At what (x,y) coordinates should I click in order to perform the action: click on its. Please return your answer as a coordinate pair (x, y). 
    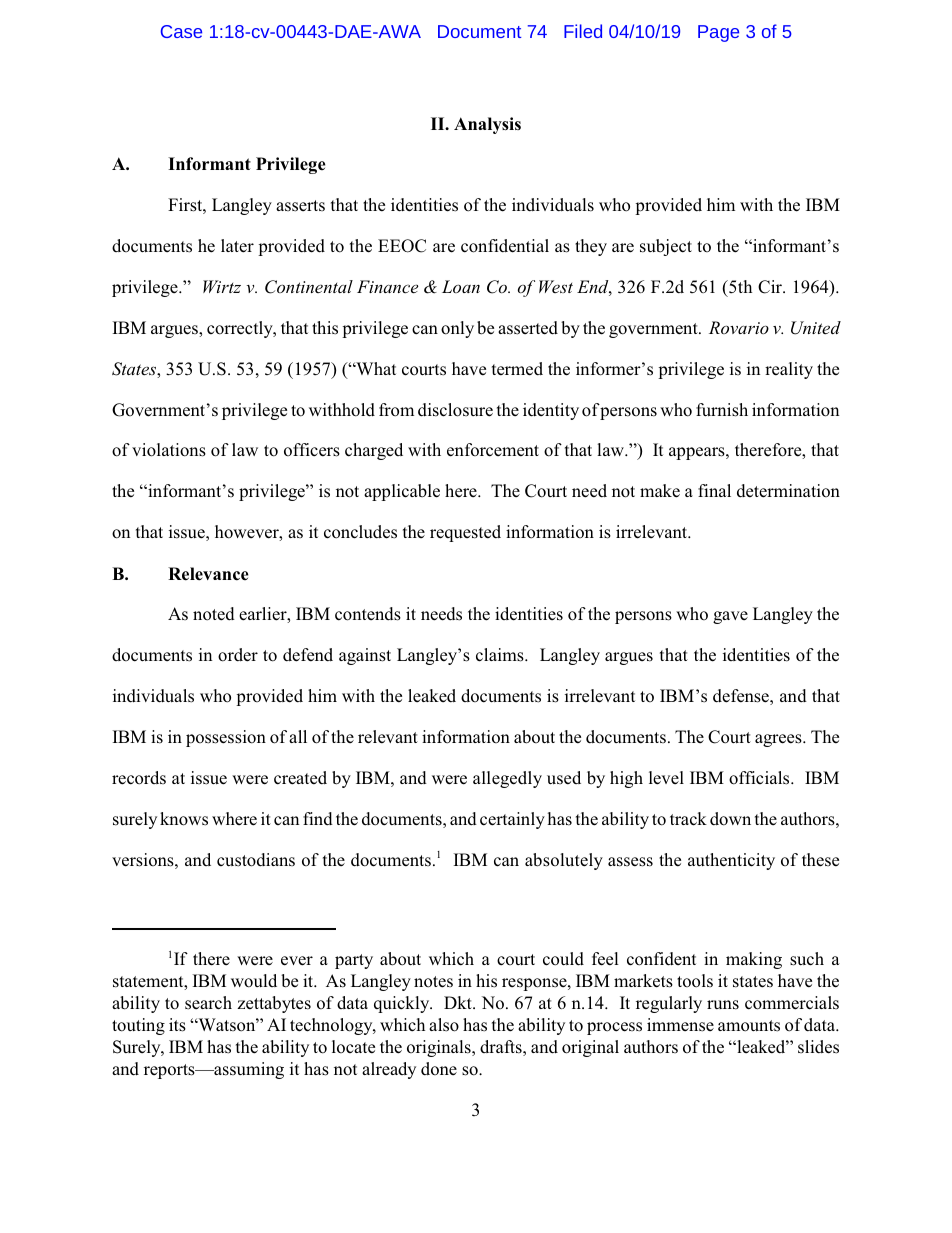
    Looking at the image, I should click on (177, 1025).
